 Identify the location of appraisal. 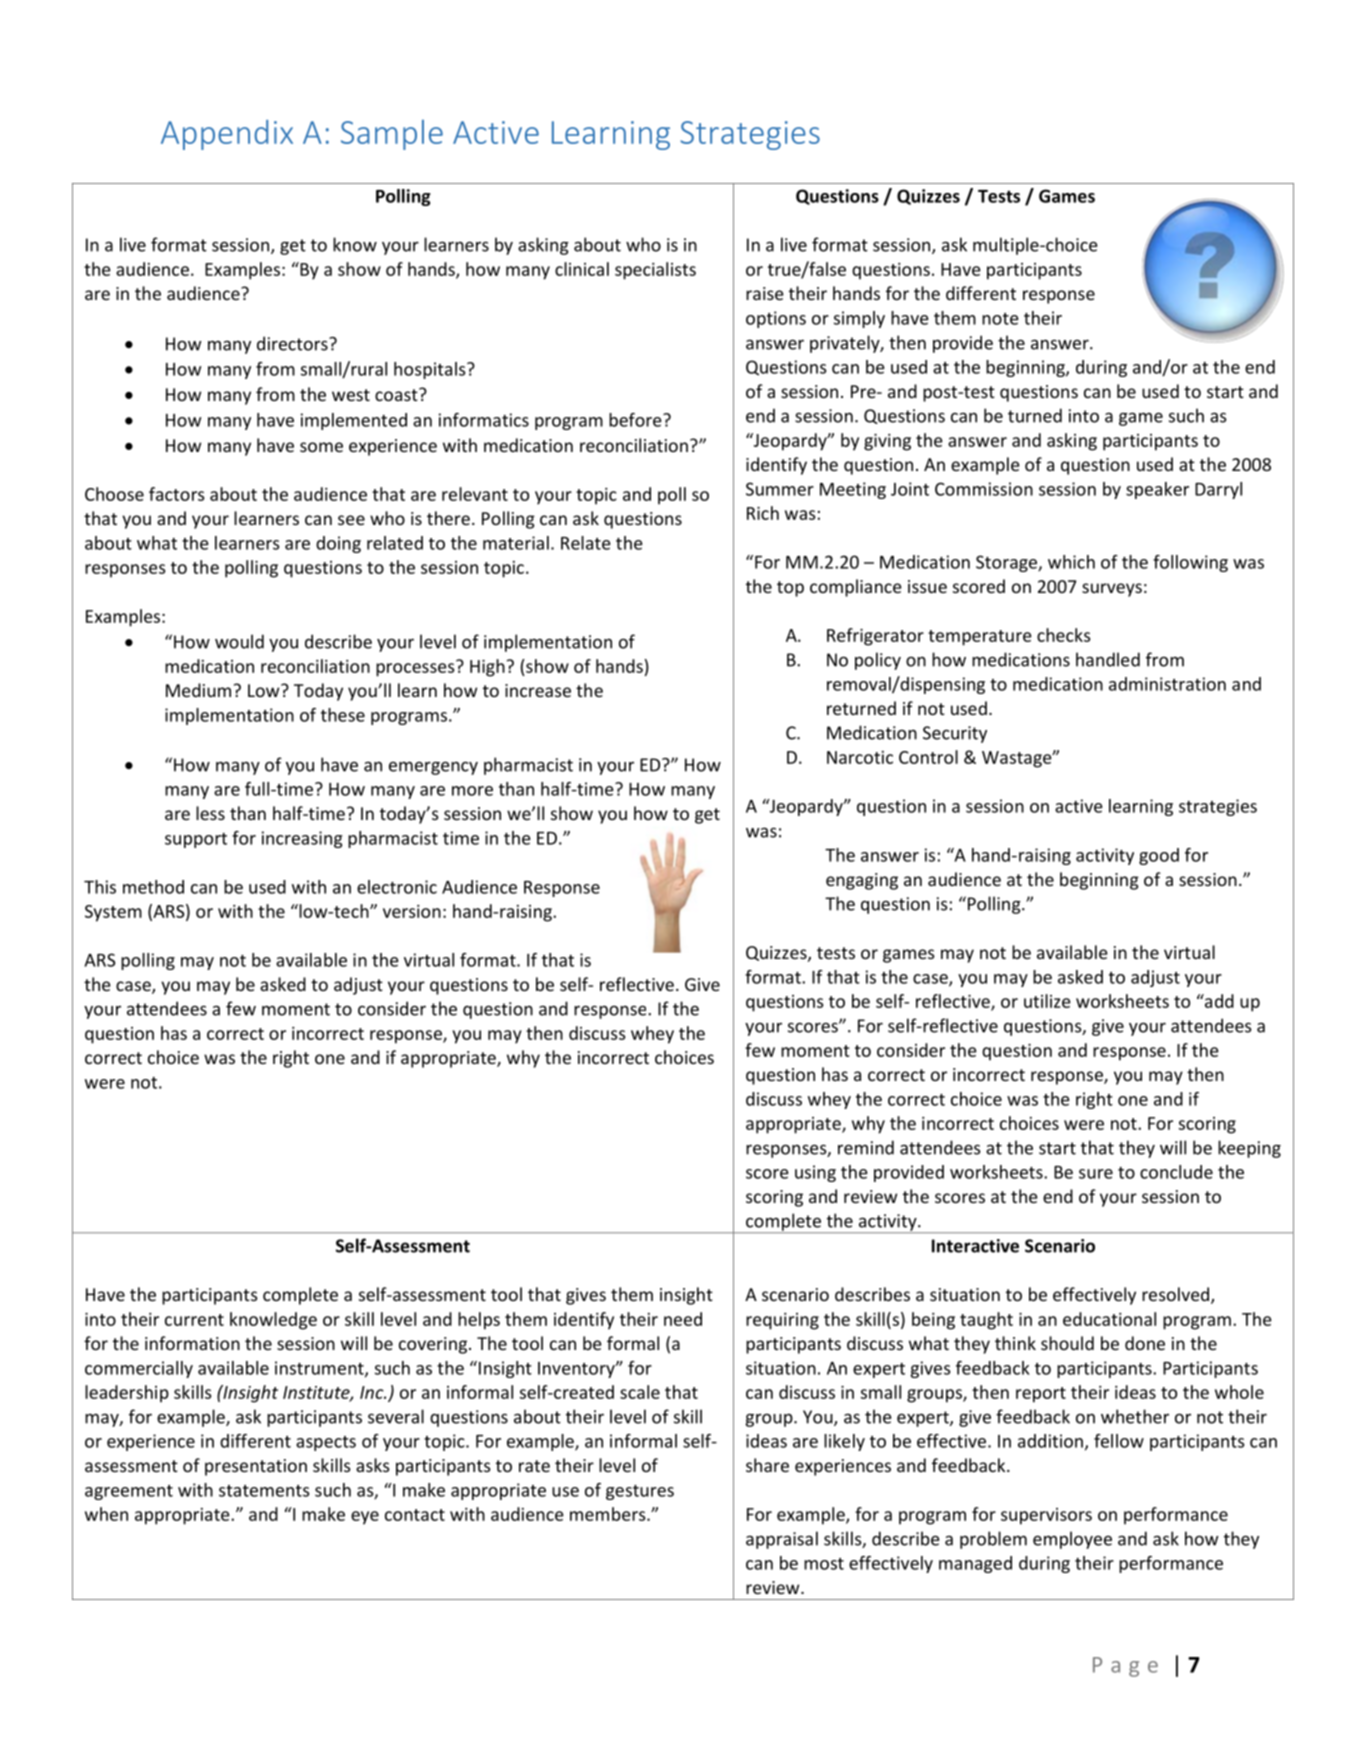
(782, 1540).
